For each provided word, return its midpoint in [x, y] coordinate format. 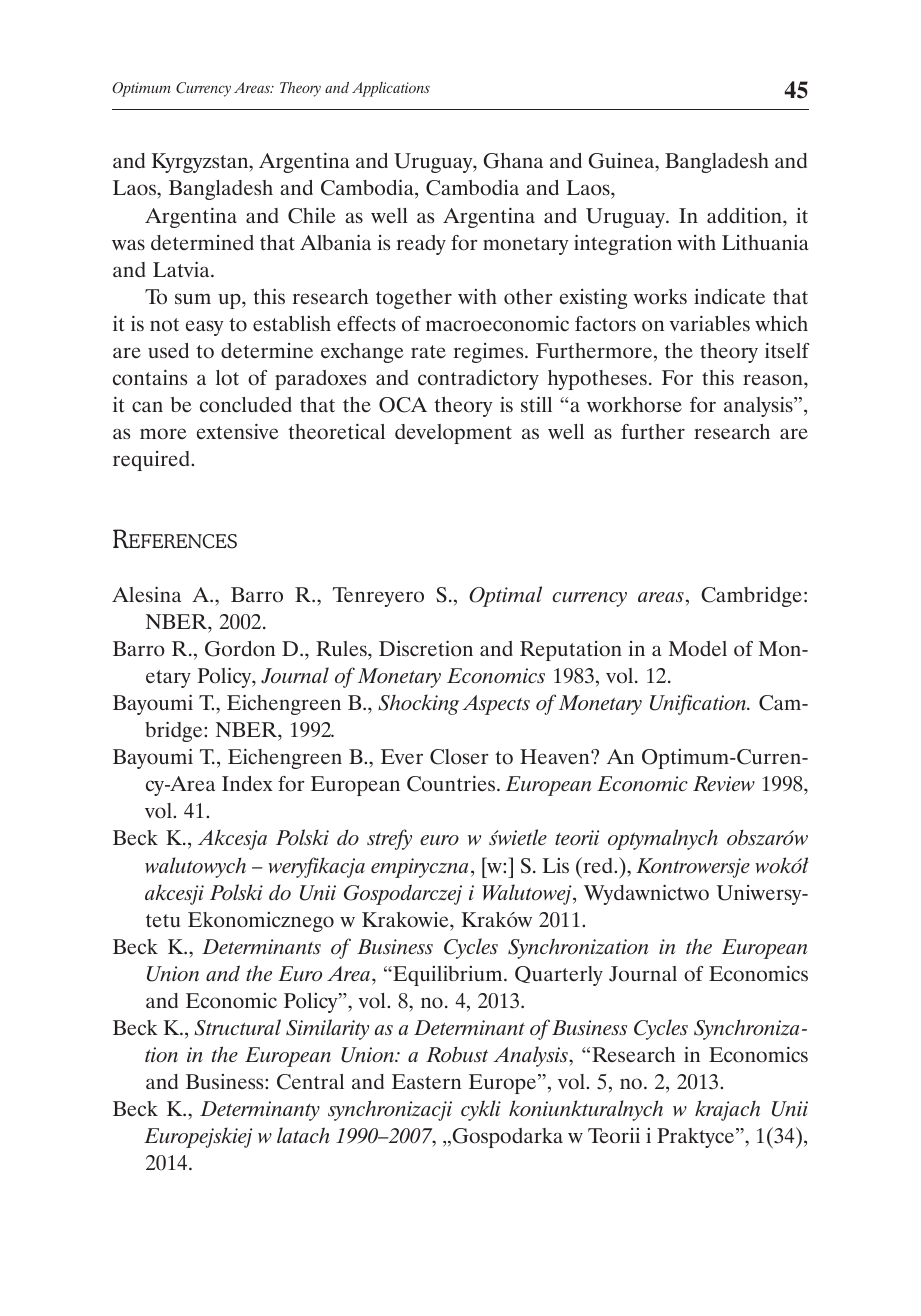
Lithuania [765, 242]
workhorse [634, 405]
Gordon [240, 649]
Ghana [513, 161]
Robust [457, 1054]
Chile [312, 215]
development [453, 434]
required [152, 461]
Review [724, 783]
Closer [459, 757]
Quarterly [559, 976]
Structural [237, 1027]
